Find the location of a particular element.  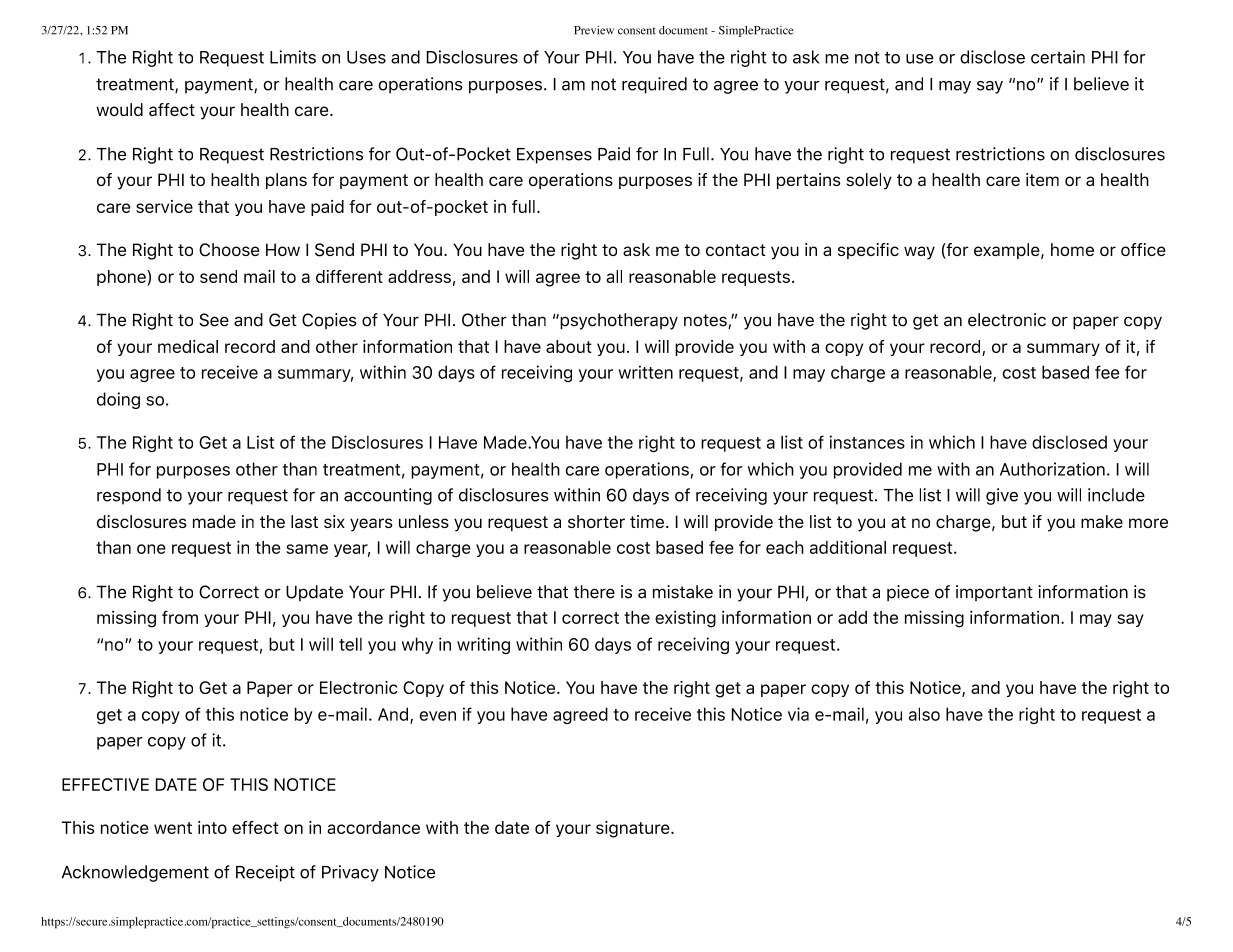

example is located at coordinates (1008, 251).
